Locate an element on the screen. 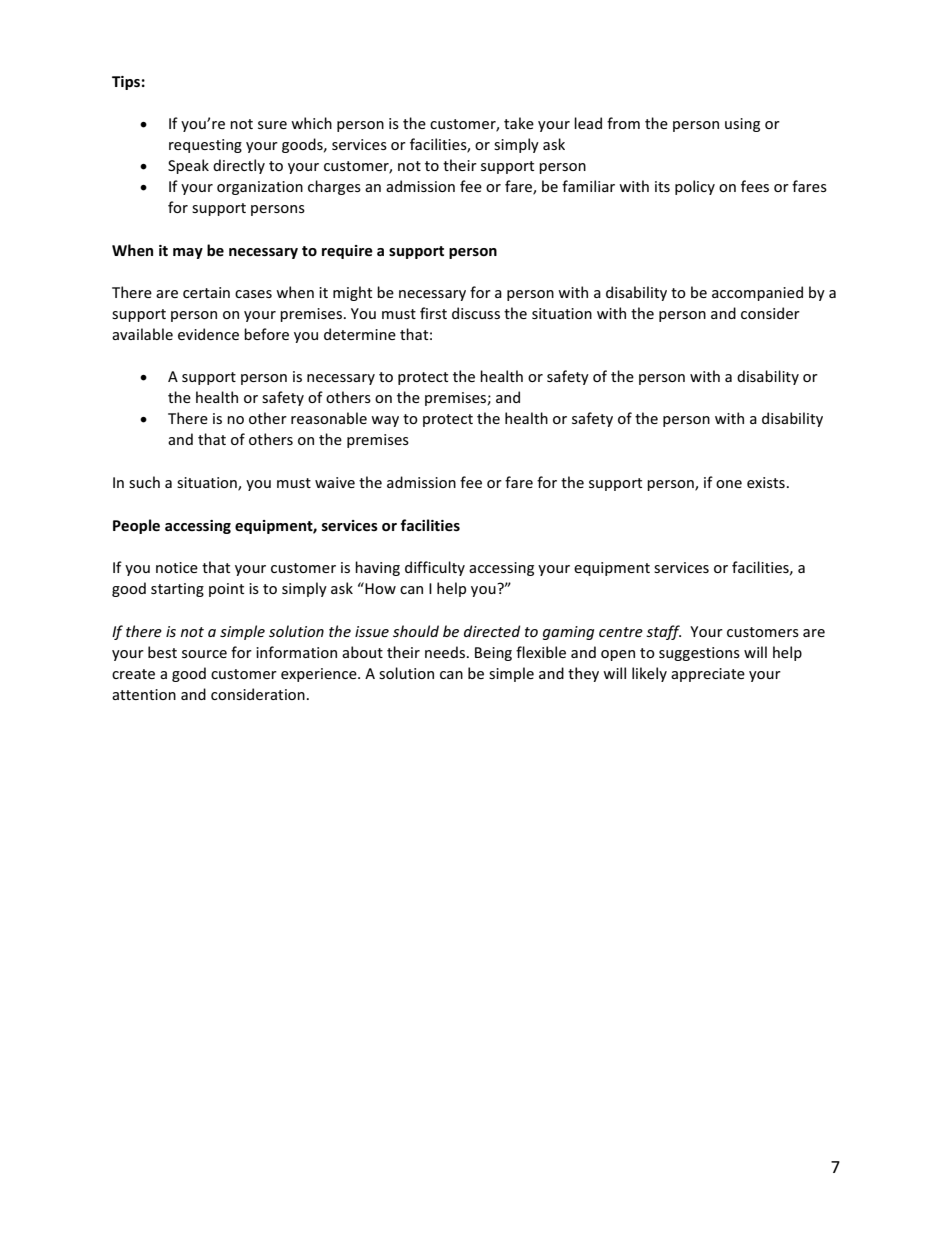 The image size is (952, 1233). requesting is located at coordinates (205, 146).
